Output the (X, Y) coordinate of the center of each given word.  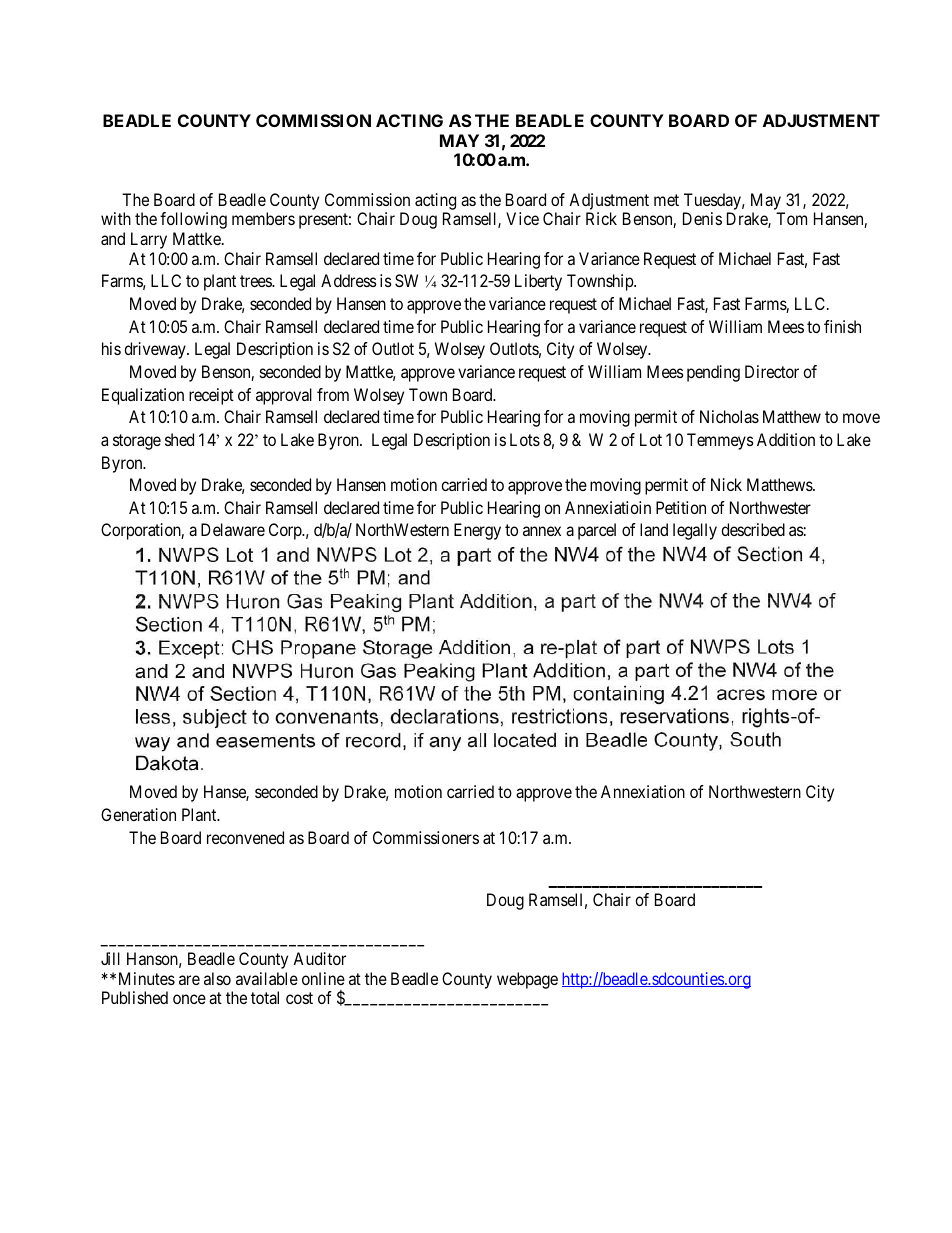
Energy (477, 531)
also (217, 978)
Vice (522, 218)
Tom (791, 218)
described (753, 529)
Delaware (233, 529)
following (193, 220)
